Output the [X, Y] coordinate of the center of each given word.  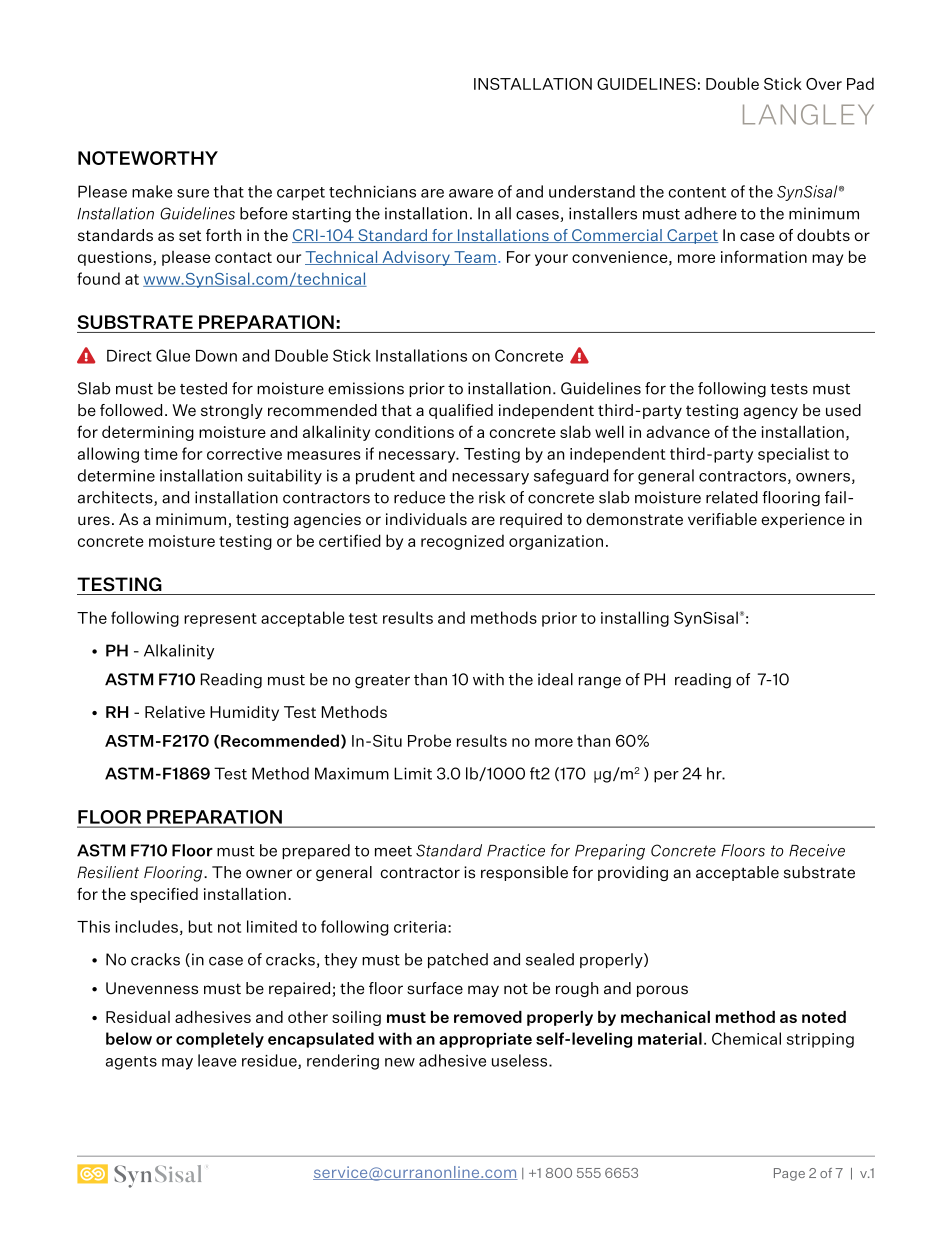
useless [521, 1060]
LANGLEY [808, 114]
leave [217, 1060]
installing [635, 619]
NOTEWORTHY [148, 158]
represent [220, 620]
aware [471, 193]
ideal [555, 679]
